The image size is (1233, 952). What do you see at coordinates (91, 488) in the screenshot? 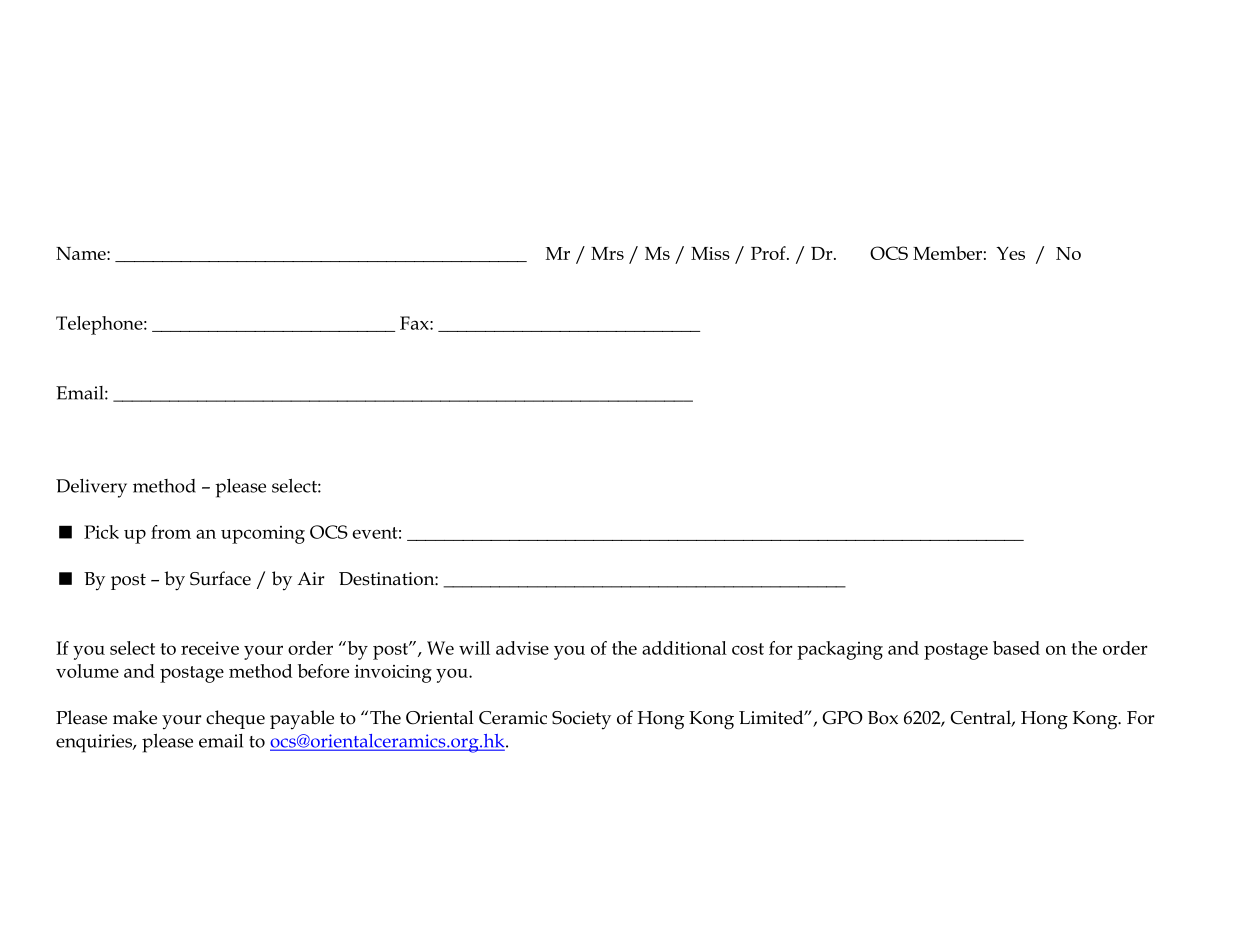
I see `Delivery` at bounding box center [91, 488].
